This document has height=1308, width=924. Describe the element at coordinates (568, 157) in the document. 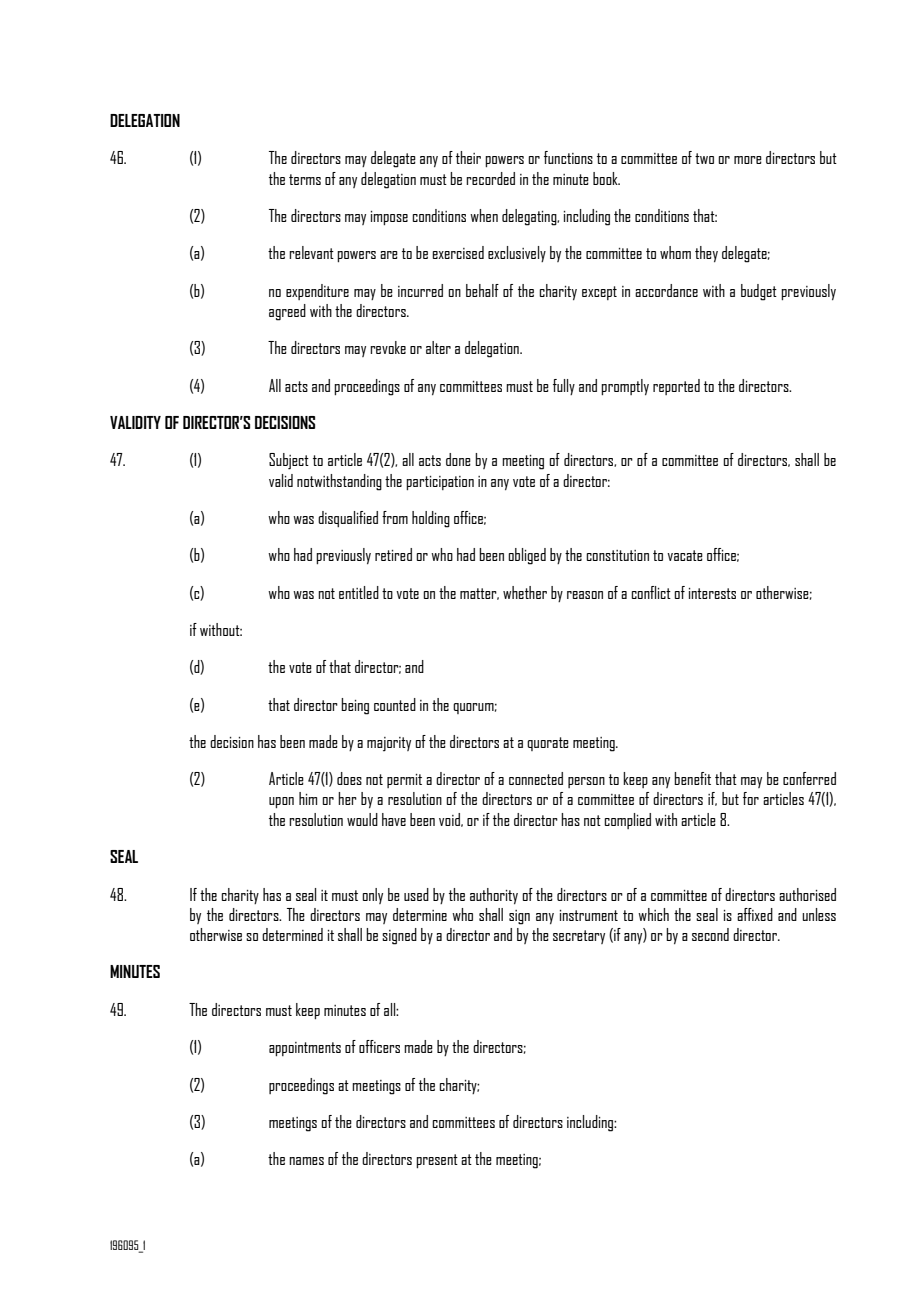

I see `functions` at that location.
